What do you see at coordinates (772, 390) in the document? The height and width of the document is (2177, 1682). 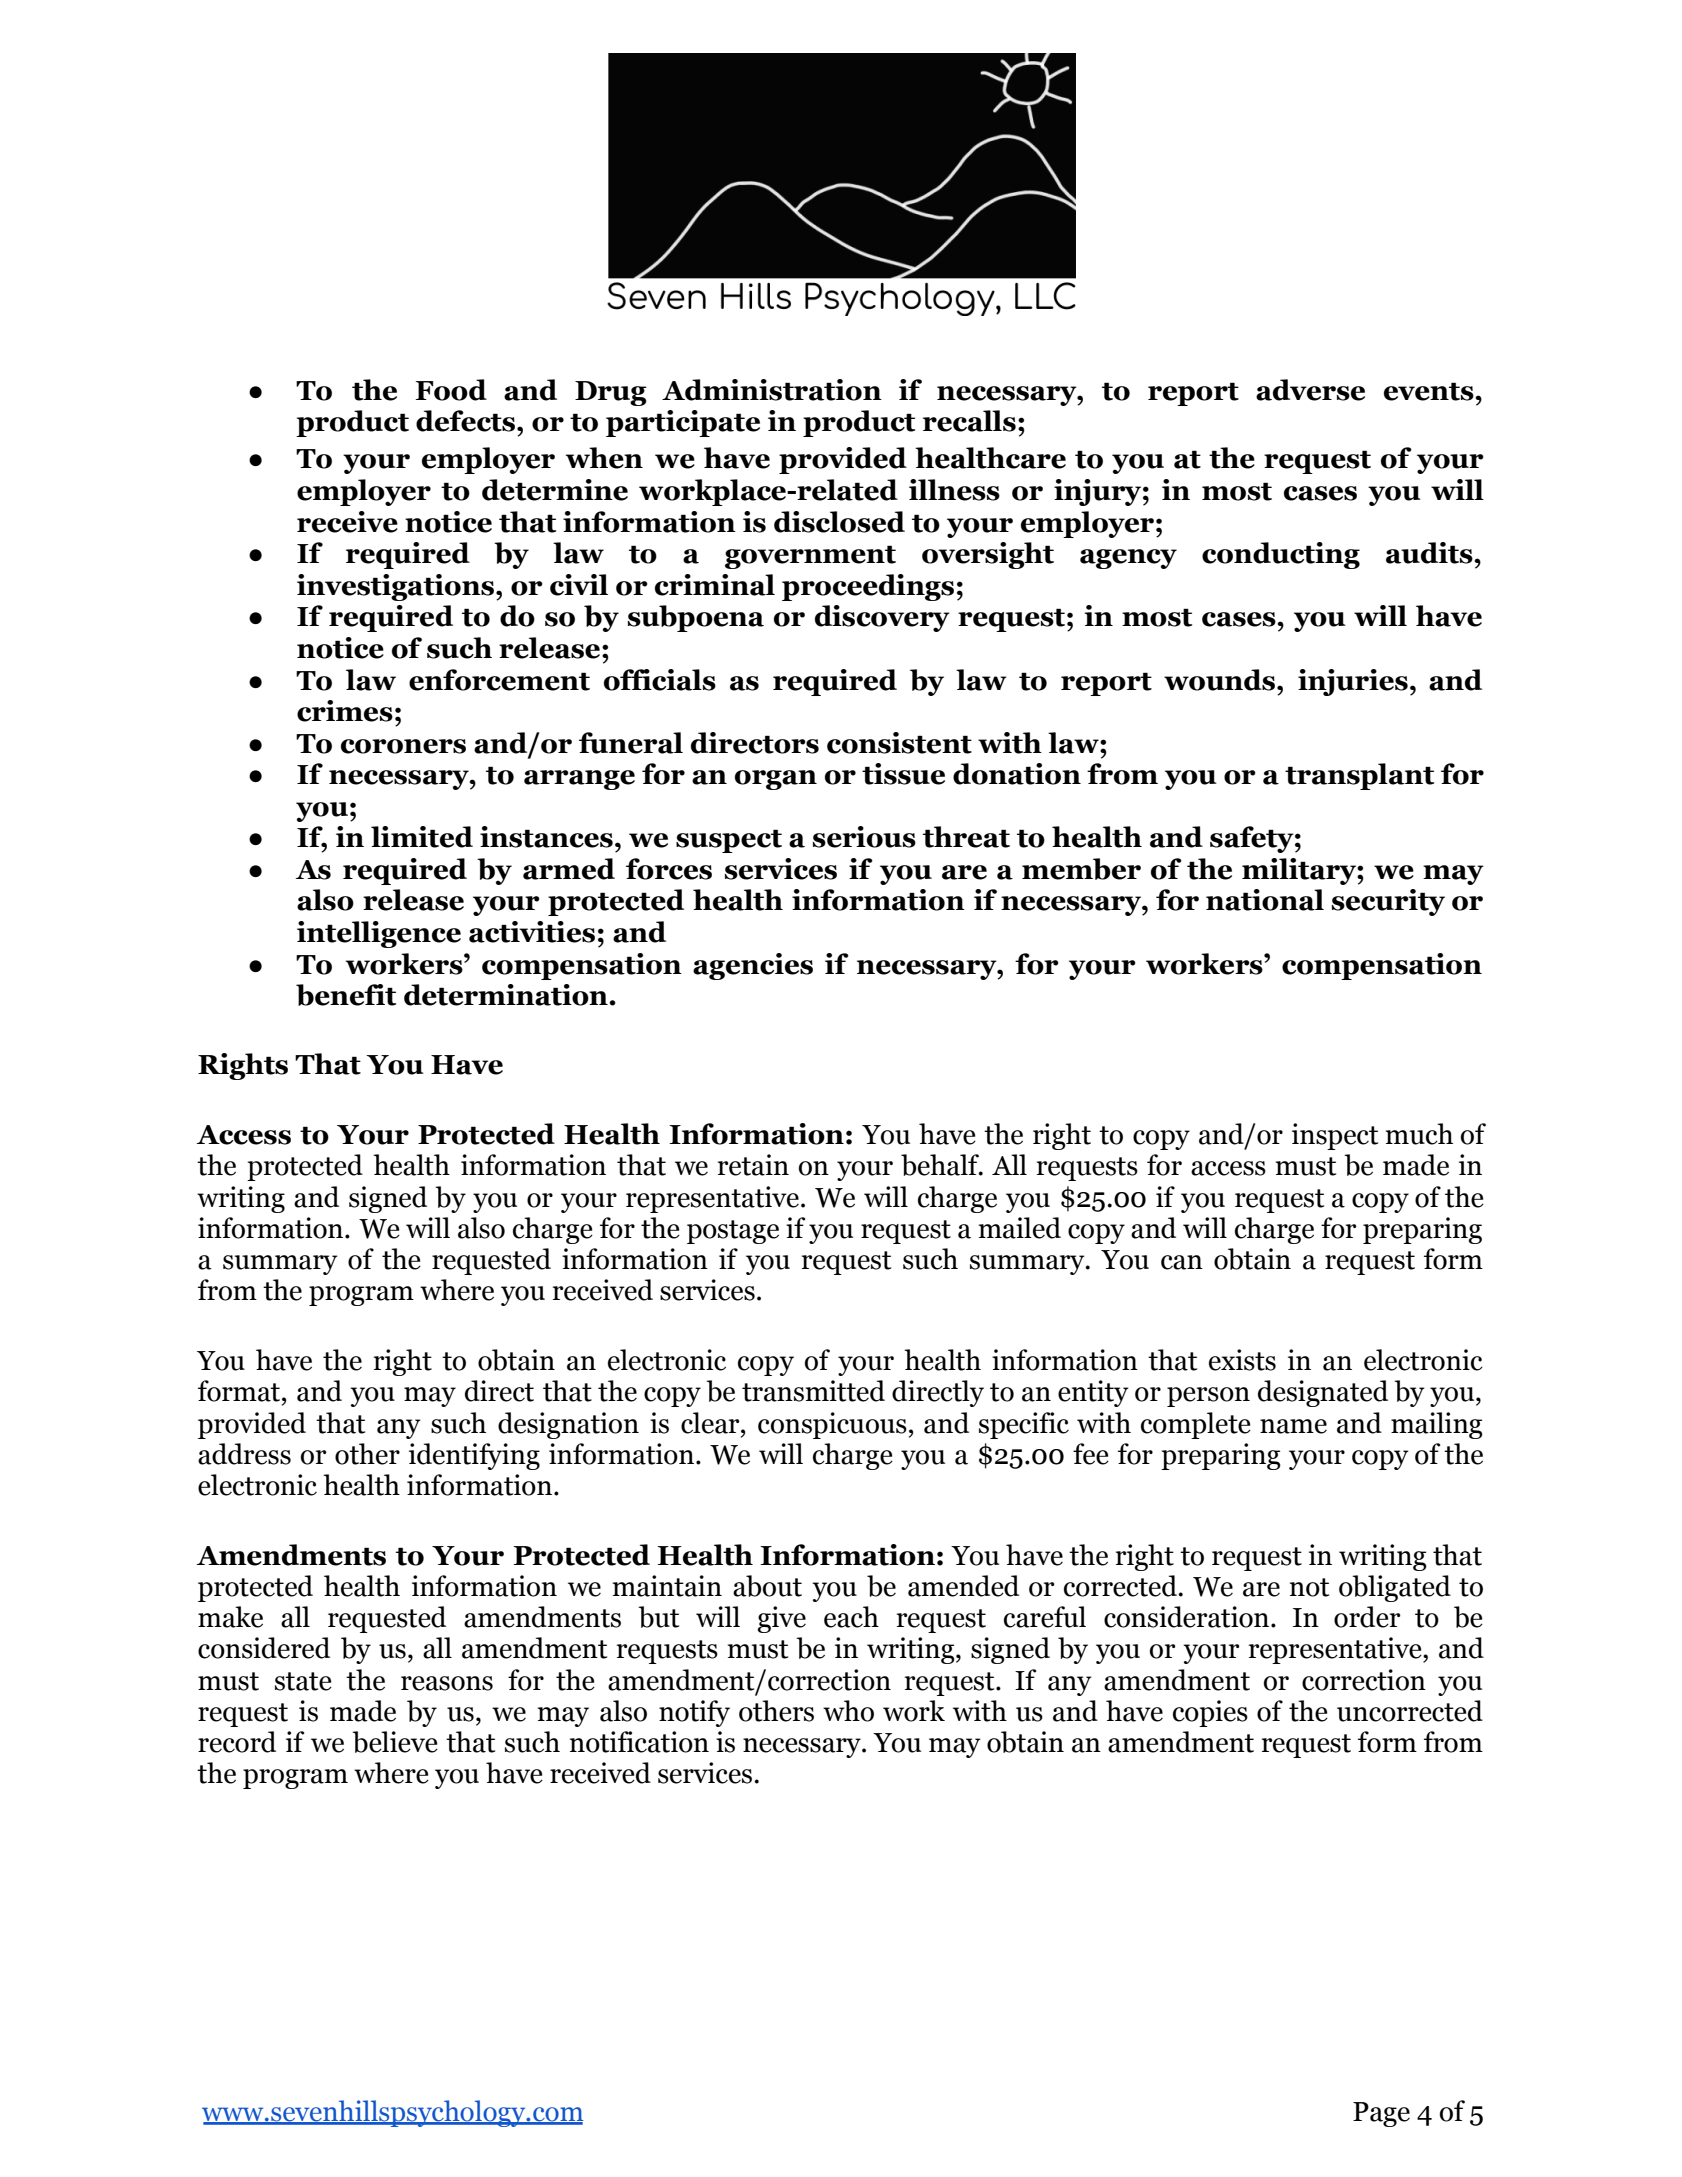 I see `Administration` at bounding box center [772, 390].
